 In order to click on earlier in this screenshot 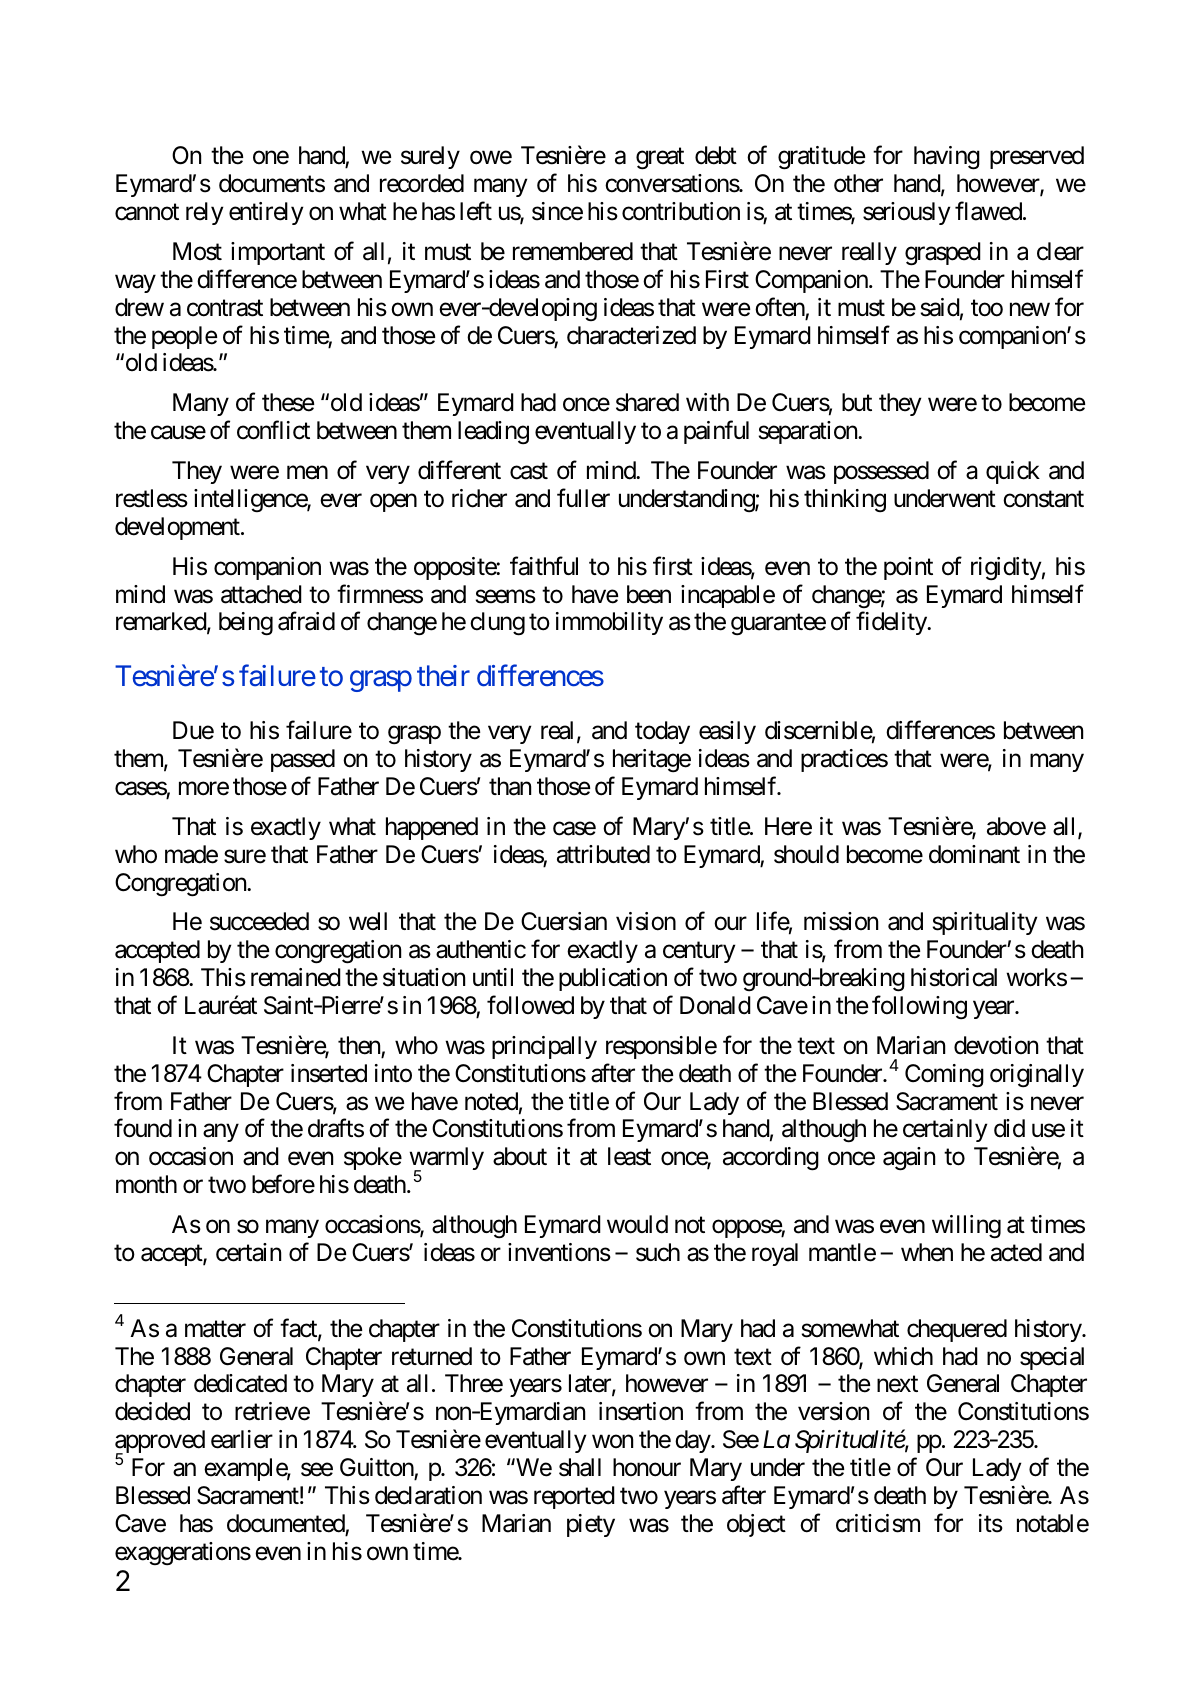, I will do `click(242, 1439)`.
